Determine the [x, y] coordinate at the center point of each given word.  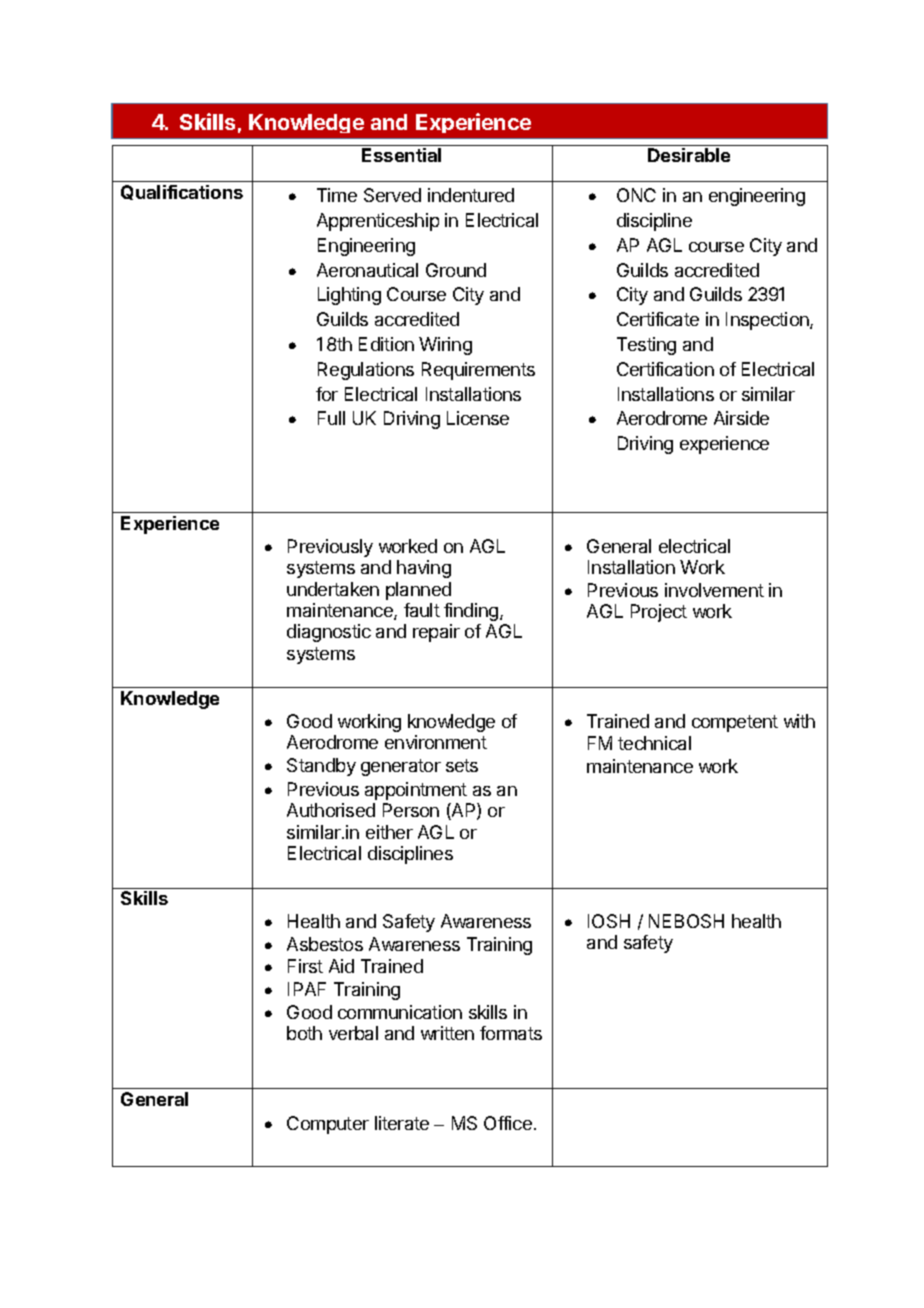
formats [511, 1033]
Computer [328, 1125]
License [478, 418]
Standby [321, 767]
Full [331, 418]
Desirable [689, 155]
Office [508, 1123]
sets [462, 765]
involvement [714, 590]
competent [735, 723]
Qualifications [182, 192]
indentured [471, 195]
